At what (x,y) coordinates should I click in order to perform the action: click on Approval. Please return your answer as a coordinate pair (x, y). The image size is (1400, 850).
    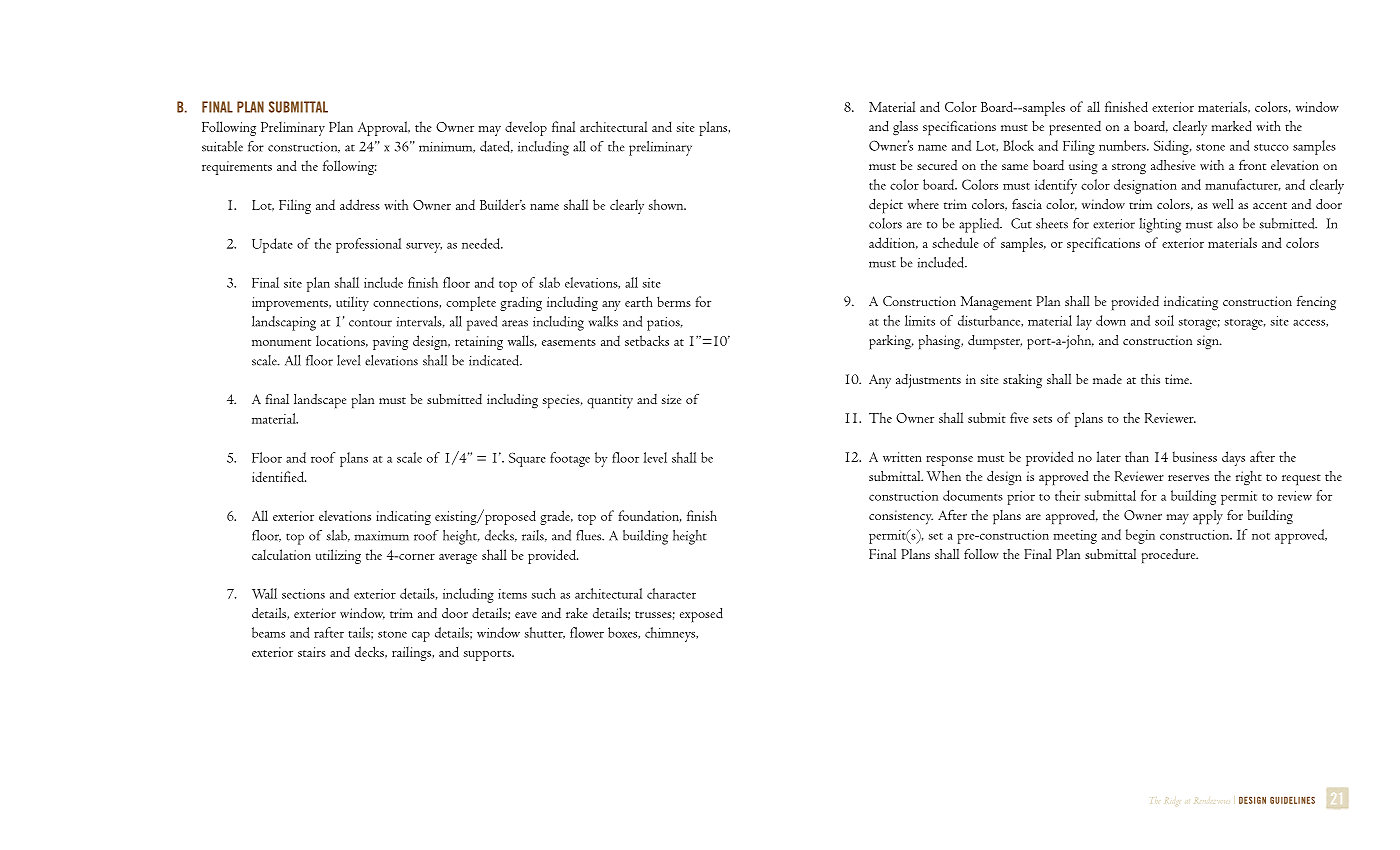
    Looking at the image, I should click on (384, 128).
